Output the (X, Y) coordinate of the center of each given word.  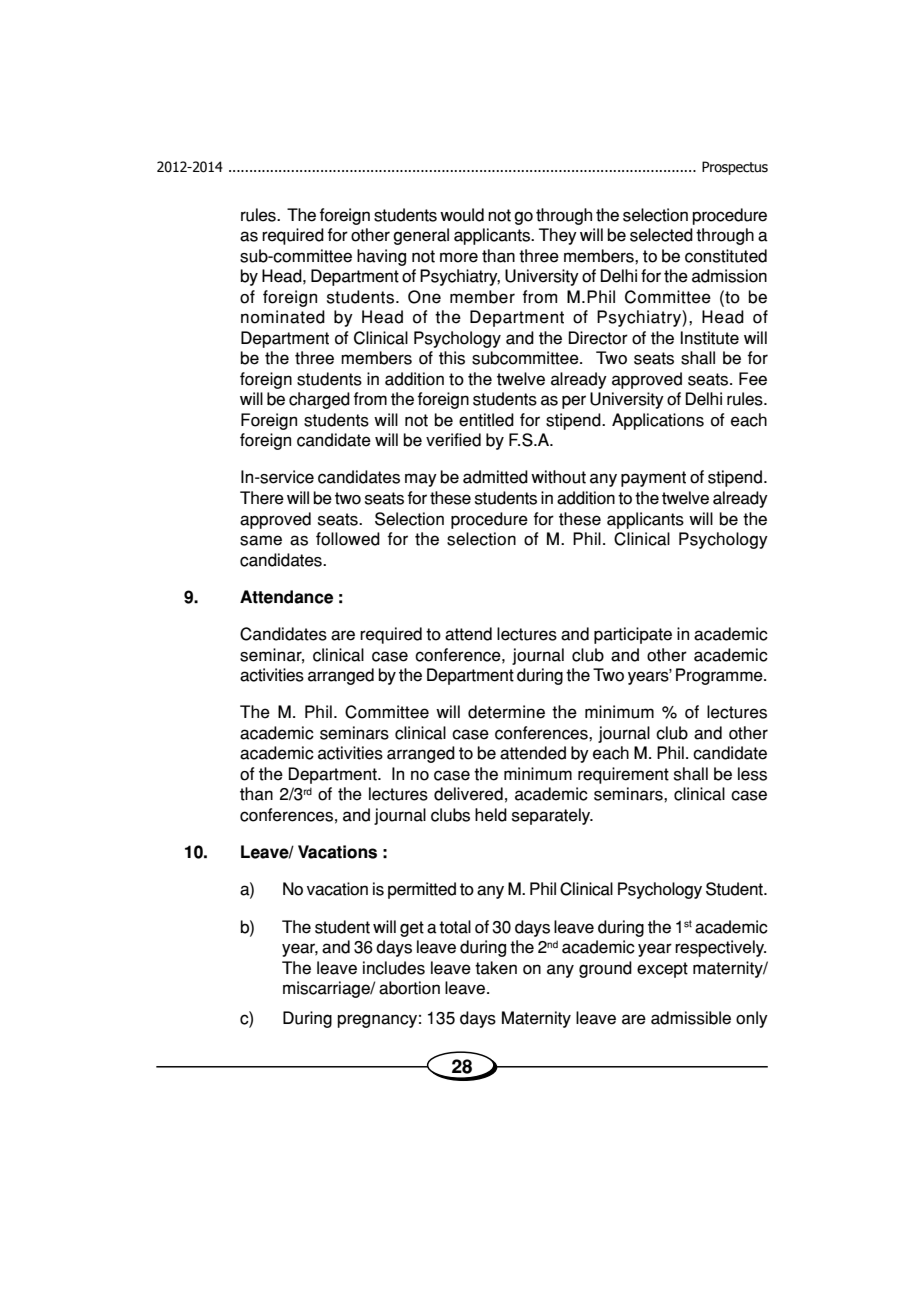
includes (394, 968)
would (462, 215)
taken (496, 968)
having (381, 257)
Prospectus (735, 168)
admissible (691, 1018)
